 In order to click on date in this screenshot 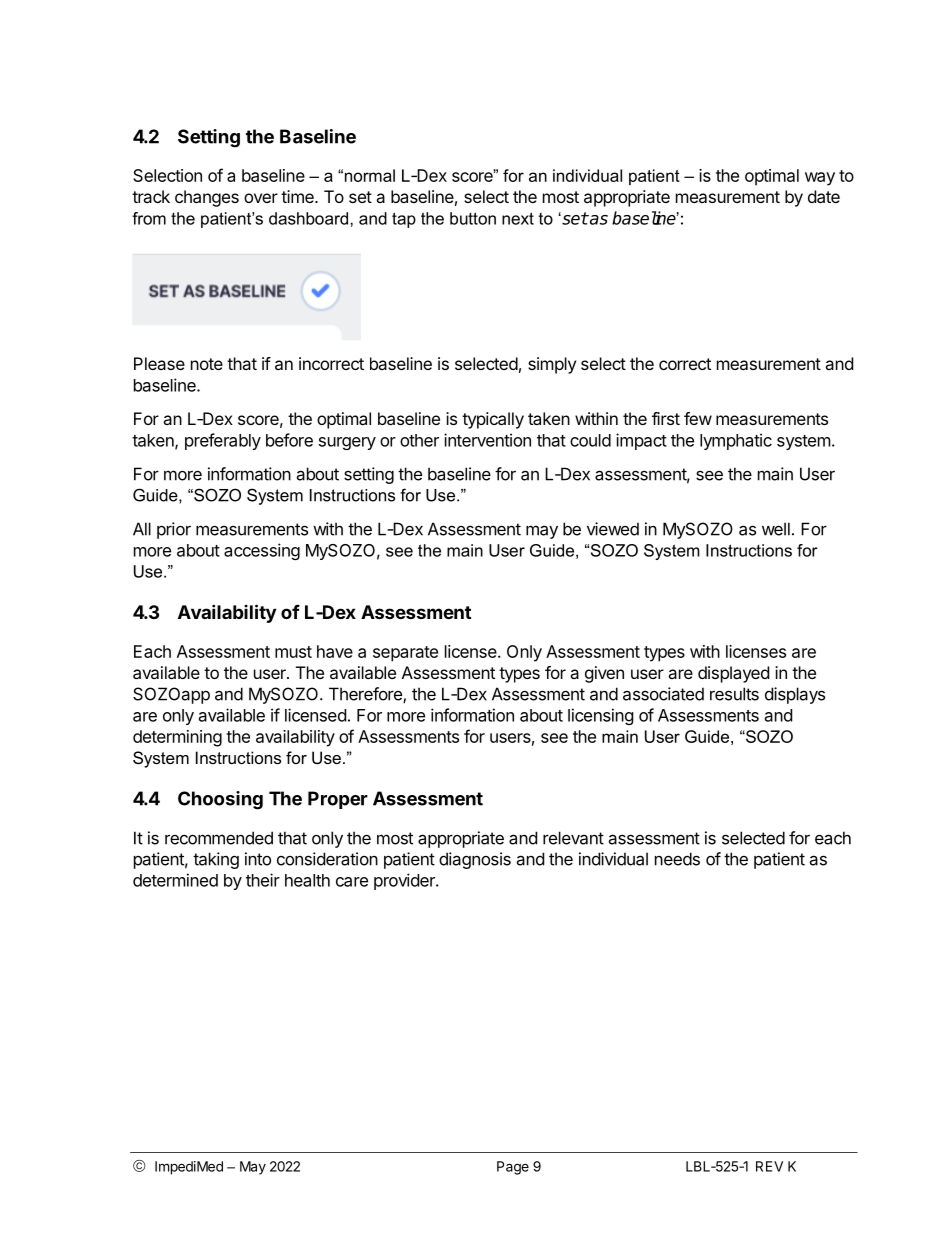, I will do `click(824, 196)`.
